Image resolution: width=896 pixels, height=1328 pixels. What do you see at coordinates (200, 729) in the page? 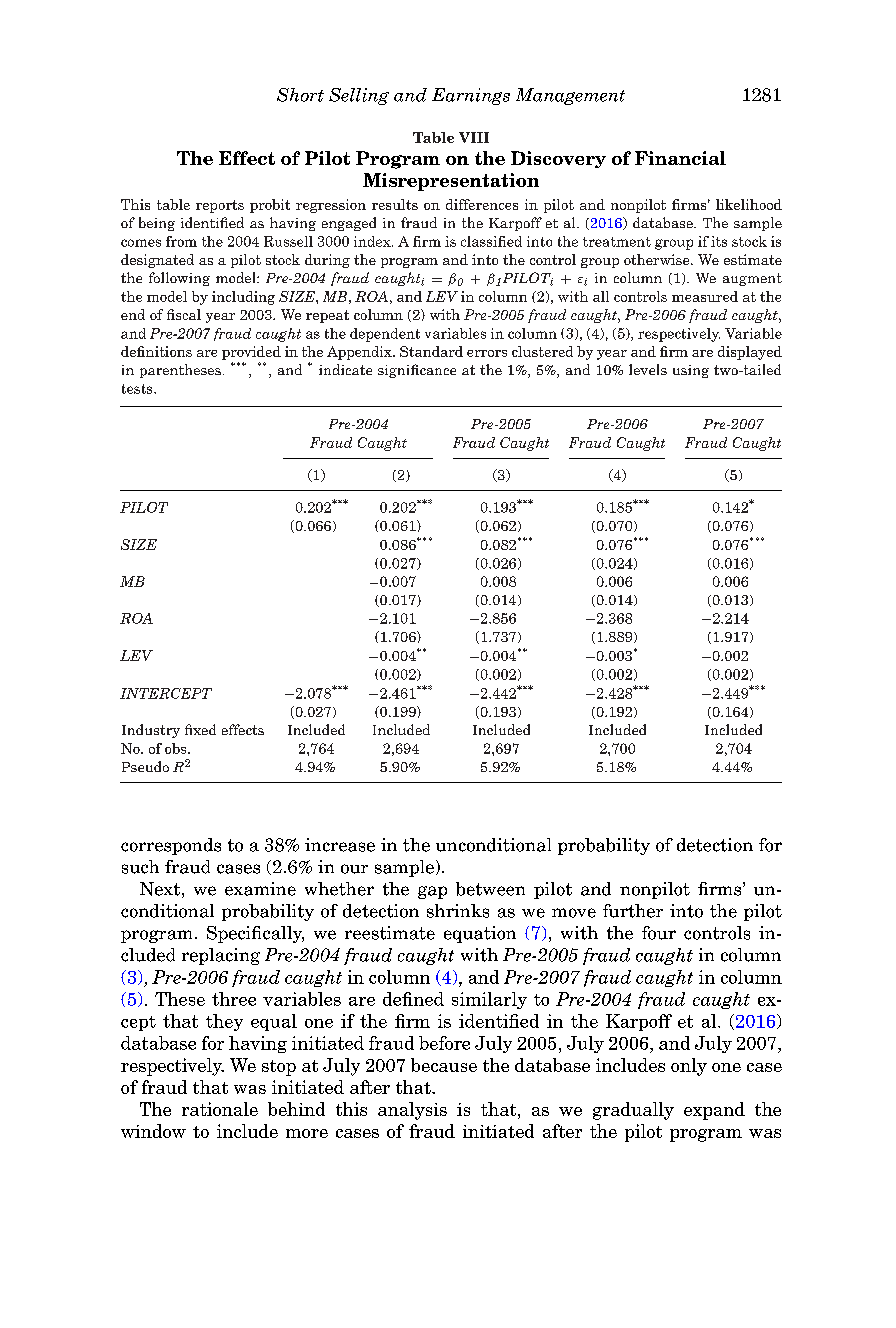
I see `fixed` at bounding box center [200, 729].
